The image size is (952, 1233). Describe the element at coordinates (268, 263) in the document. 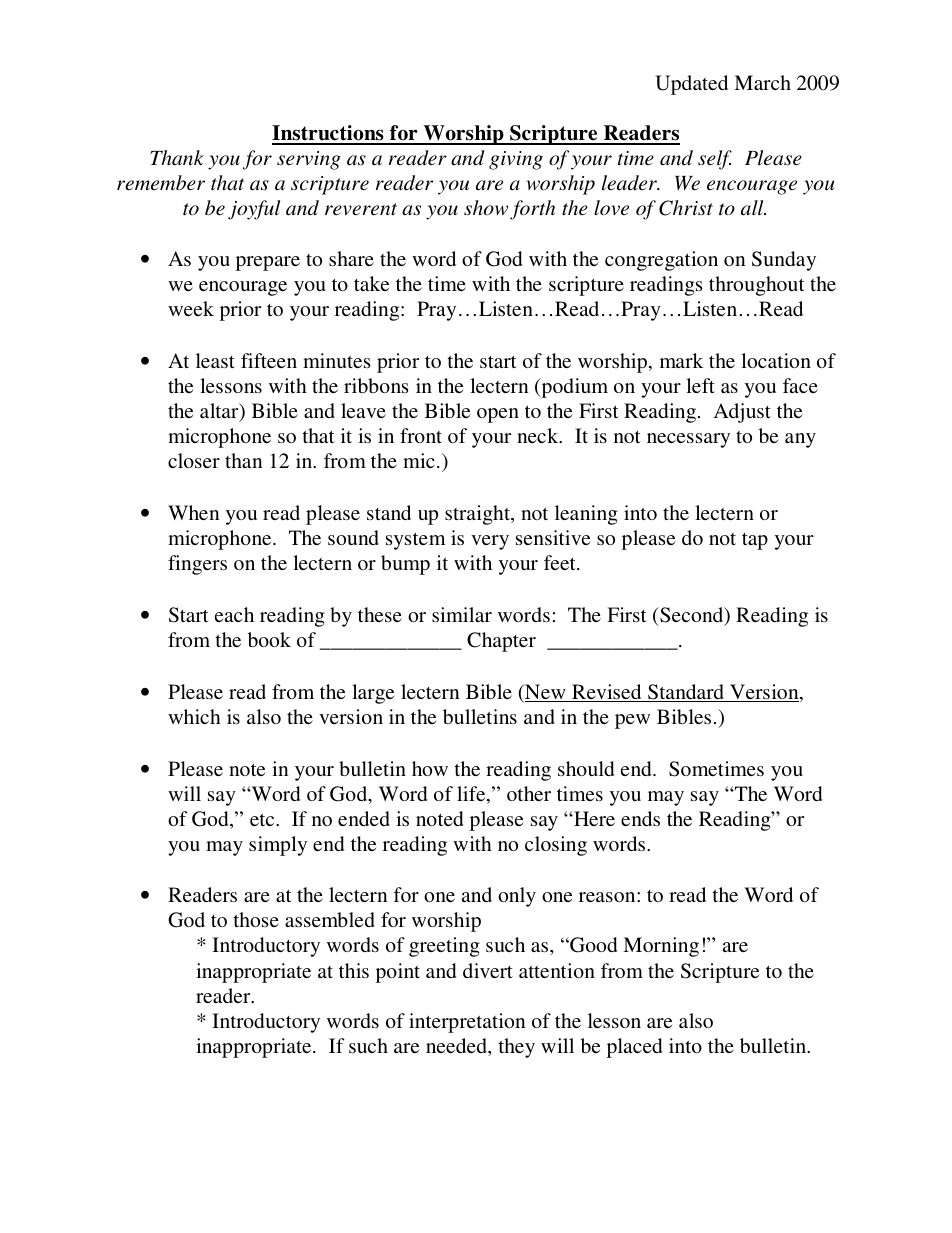

I see `prepare` at that location.
